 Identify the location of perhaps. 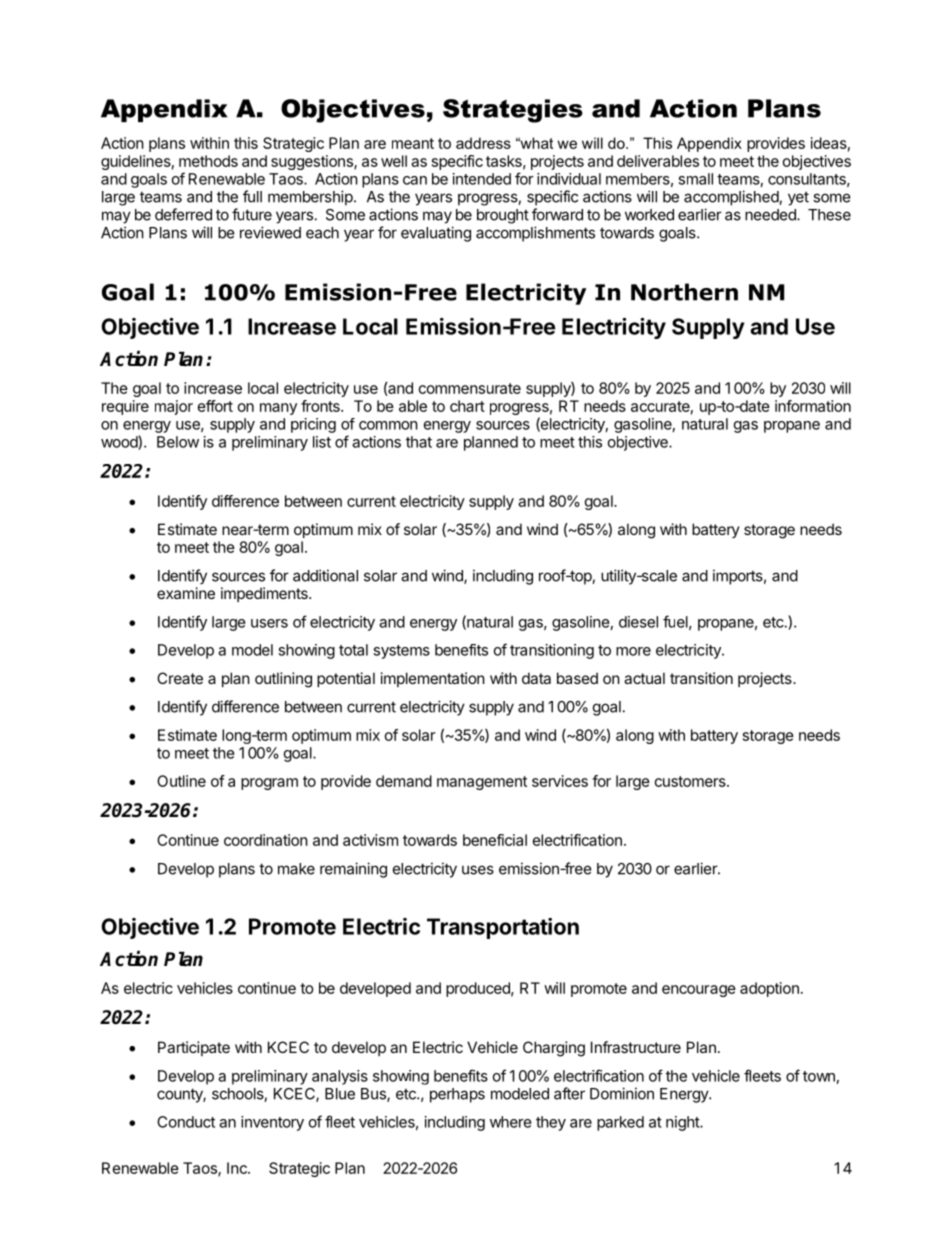
(457, 1095).
